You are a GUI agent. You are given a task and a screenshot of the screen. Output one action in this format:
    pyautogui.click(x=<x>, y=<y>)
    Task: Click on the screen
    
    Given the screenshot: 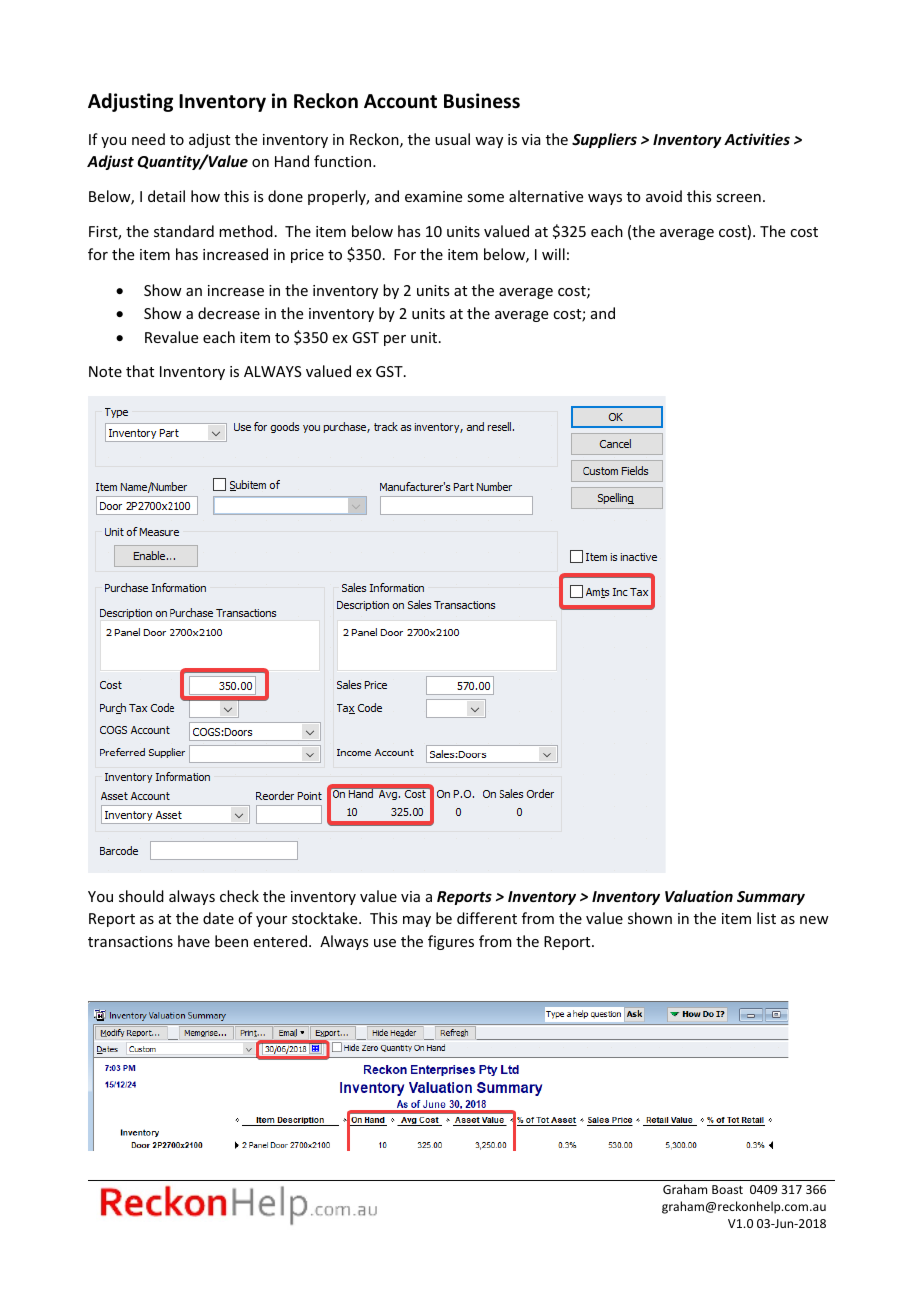 What is the action you would take?
    pyautogui.click(x=738, y=198)
